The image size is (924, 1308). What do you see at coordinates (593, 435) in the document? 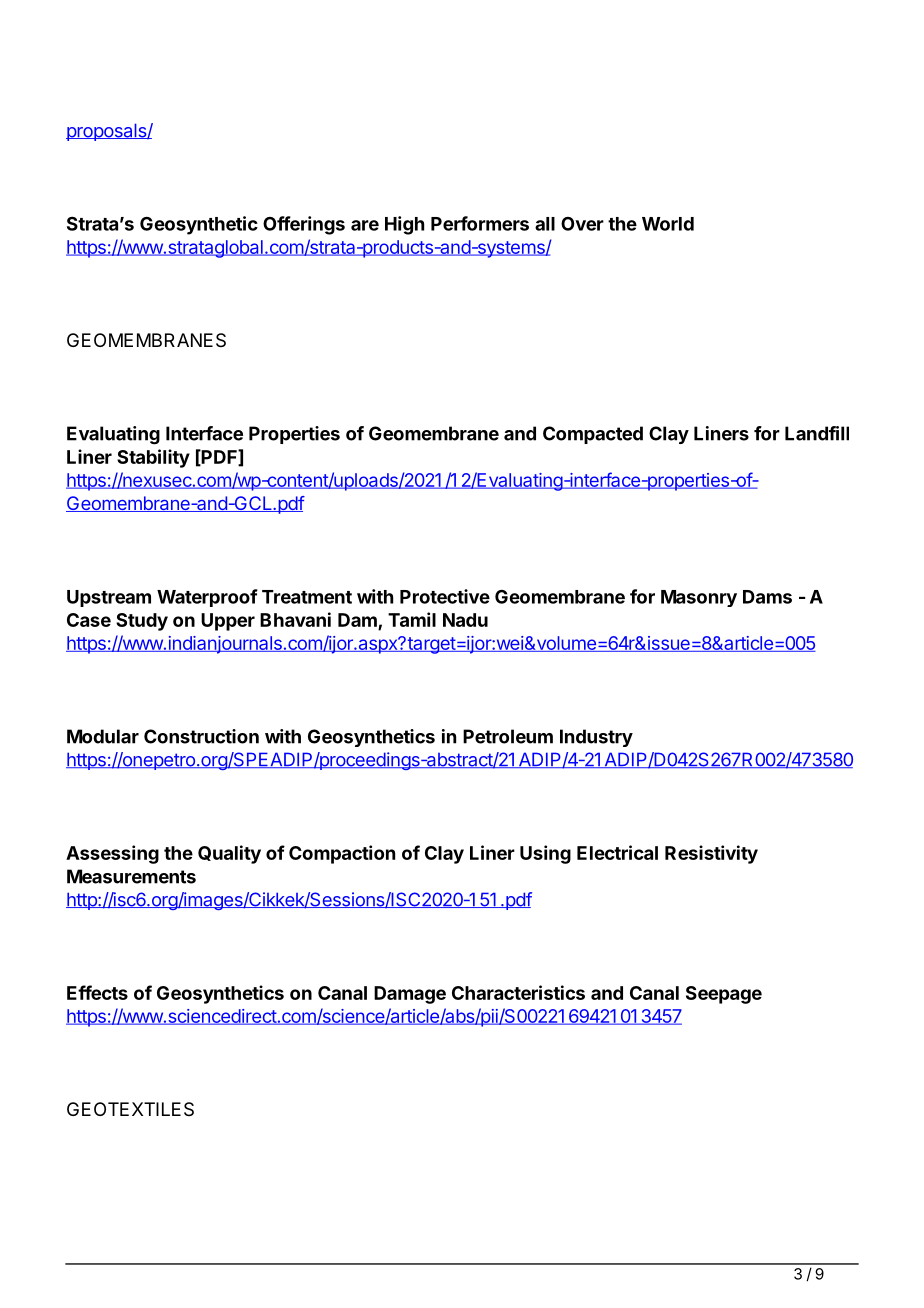
I see `Compacted` at bounding box center [593, 435].
